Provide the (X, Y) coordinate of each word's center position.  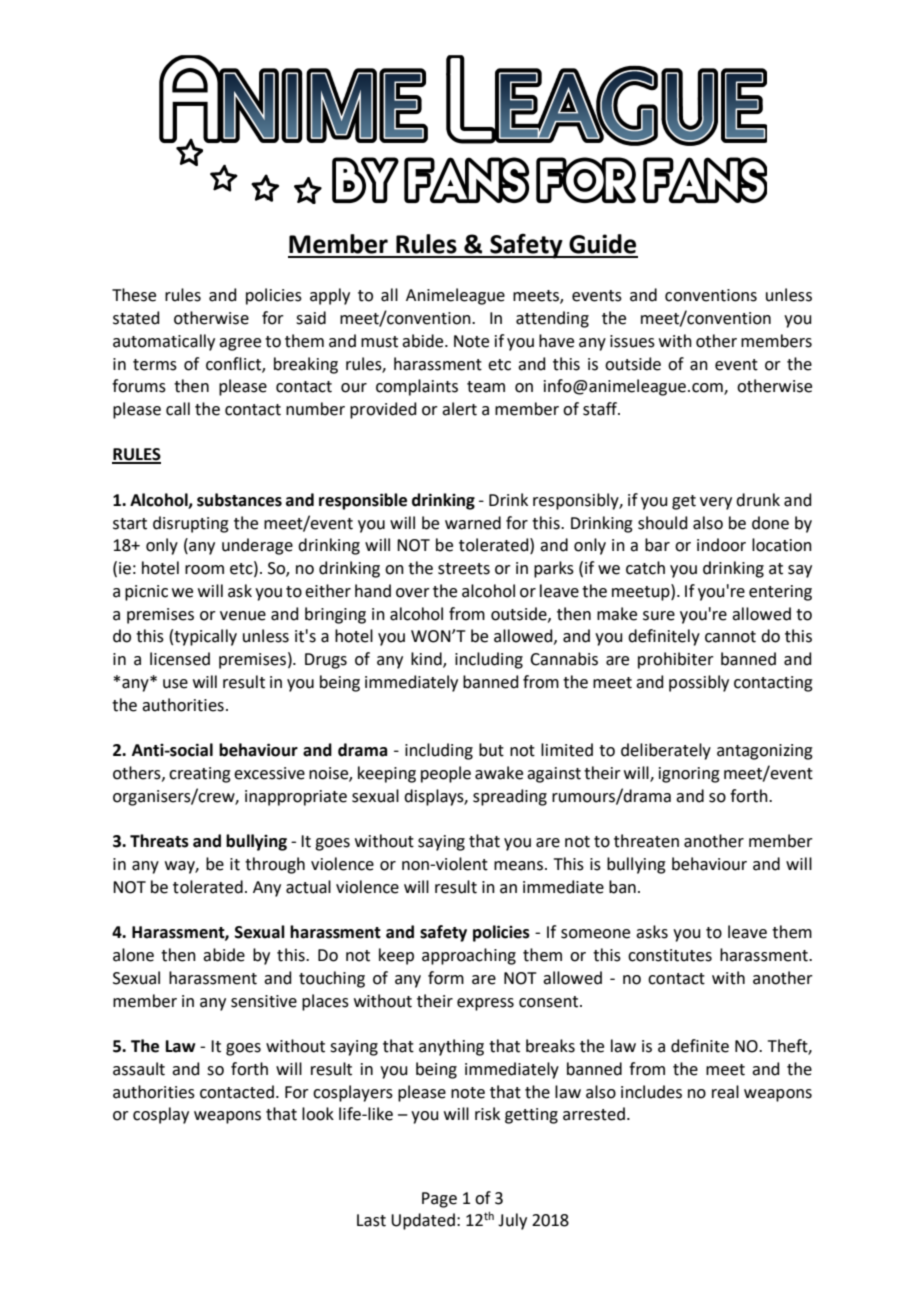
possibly (699, 683)
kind (427, 660)
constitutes (670, 955)
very (716, 503)
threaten (646, 841)
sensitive (264, 1001)
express (485, 1004)
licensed (180, 659)
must (379, 342)
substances (239, 500)
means (518, 866)
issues (632, 341)
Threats (159, 841)
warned (473, 523)
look (318, 1114)
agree (240, 344)
